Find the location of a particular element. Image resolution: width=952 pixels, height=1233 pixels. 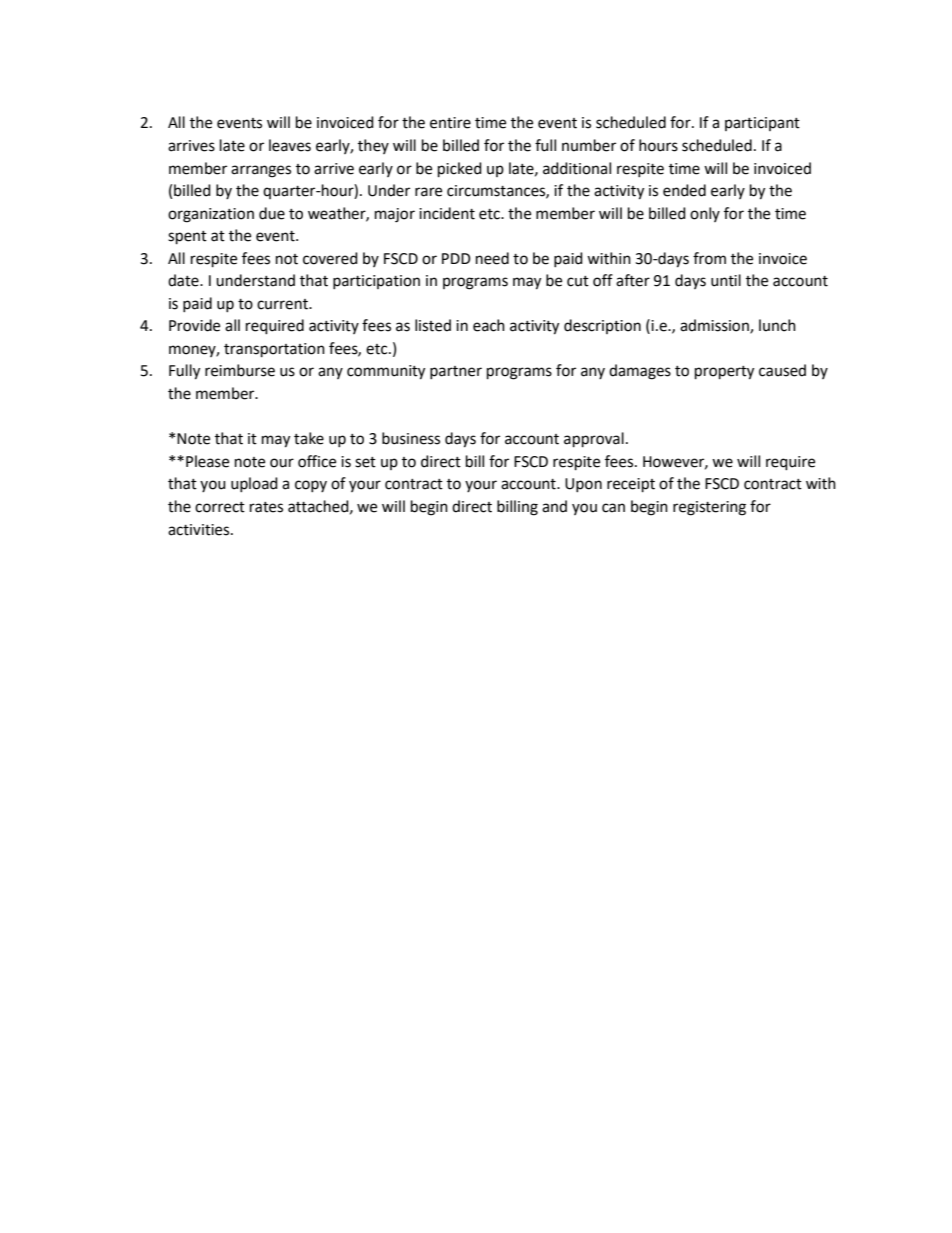

leaves is located at coordinates (290, 145).
